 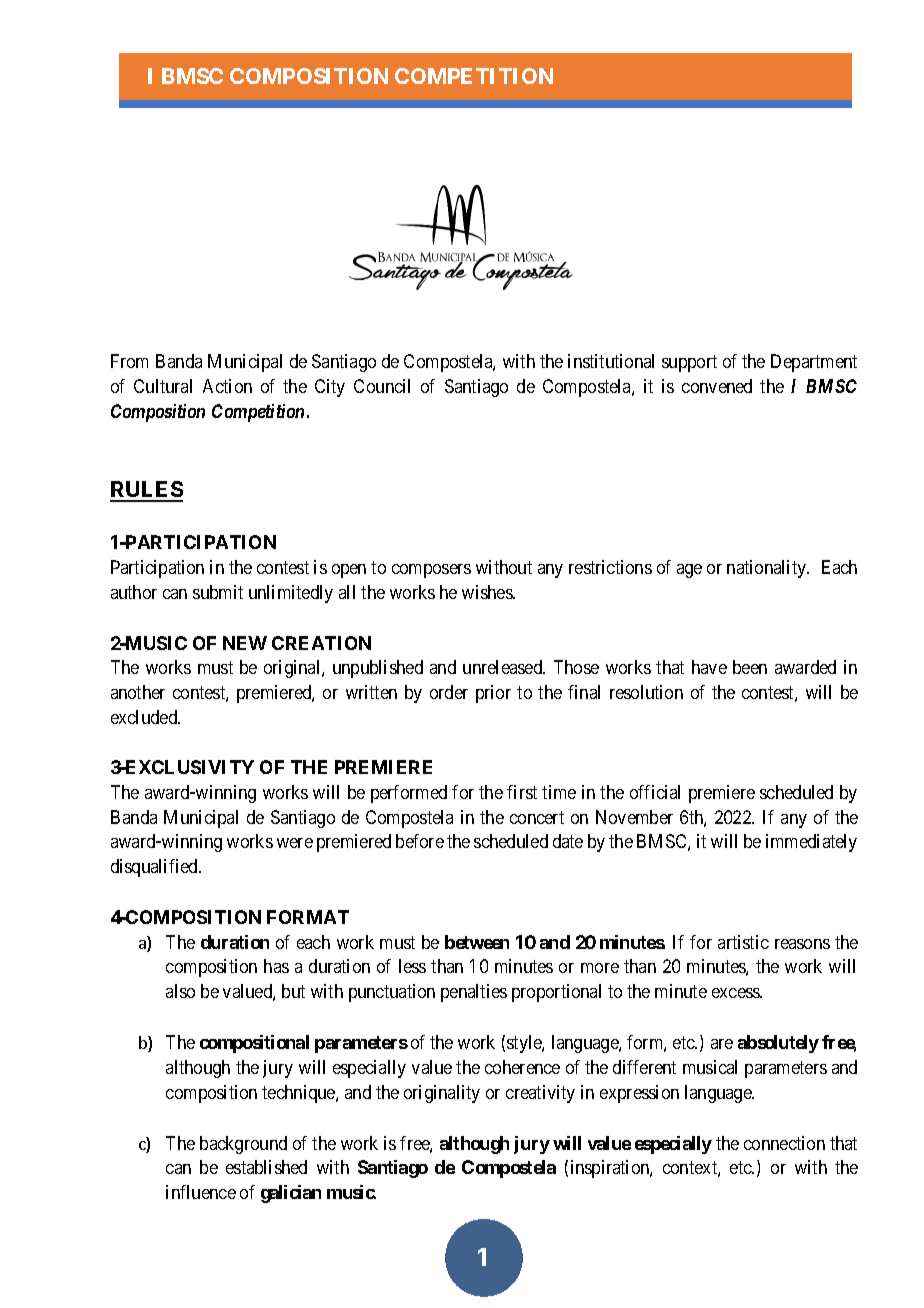 I want to click on first, so click(x=522, y=792).
